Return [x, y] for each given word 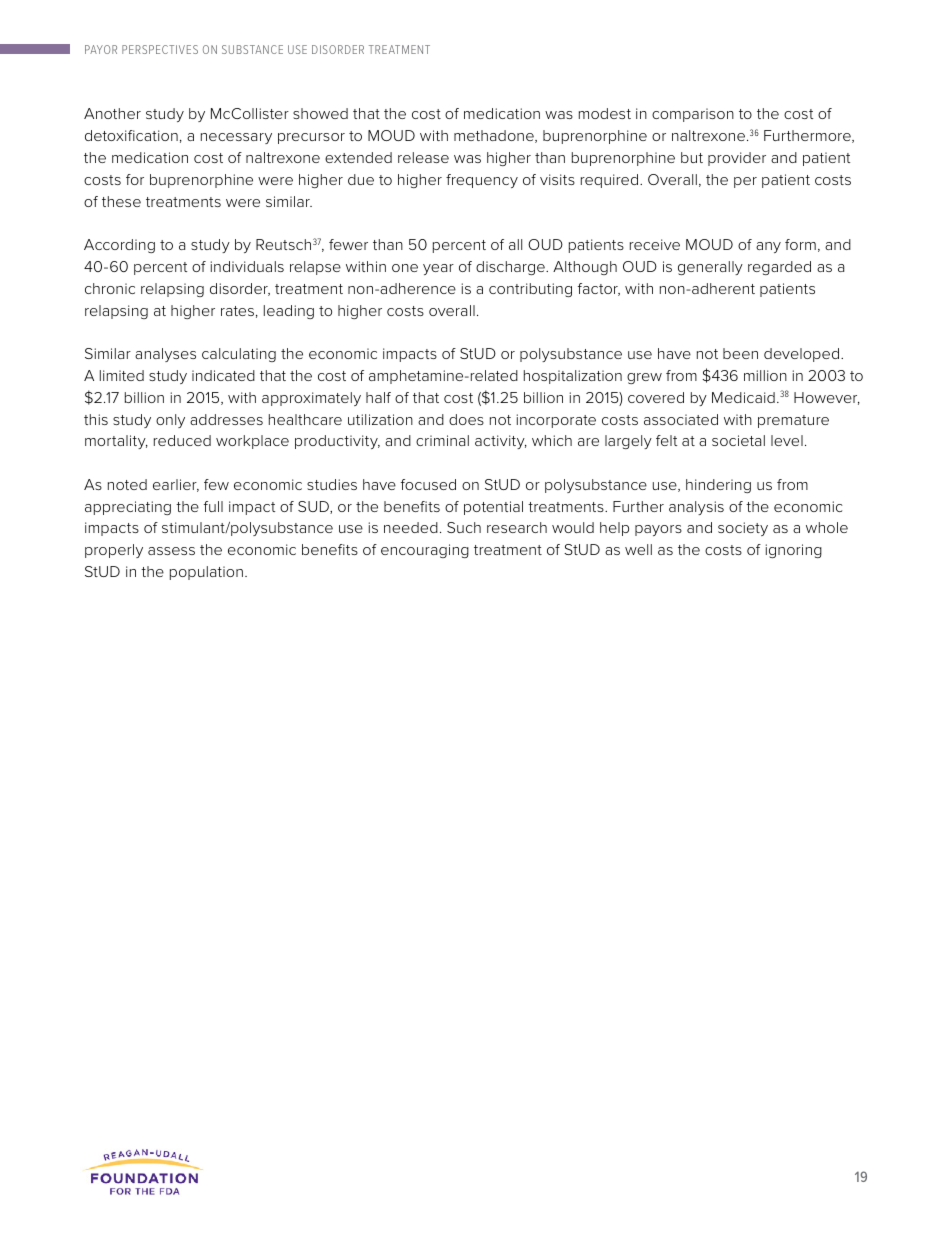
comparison [693, 115]
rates [237, 311]
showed [320, 113]
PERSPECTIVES [160, 49]
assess [171, 551]
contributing [530, 290]
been [740, 353]
